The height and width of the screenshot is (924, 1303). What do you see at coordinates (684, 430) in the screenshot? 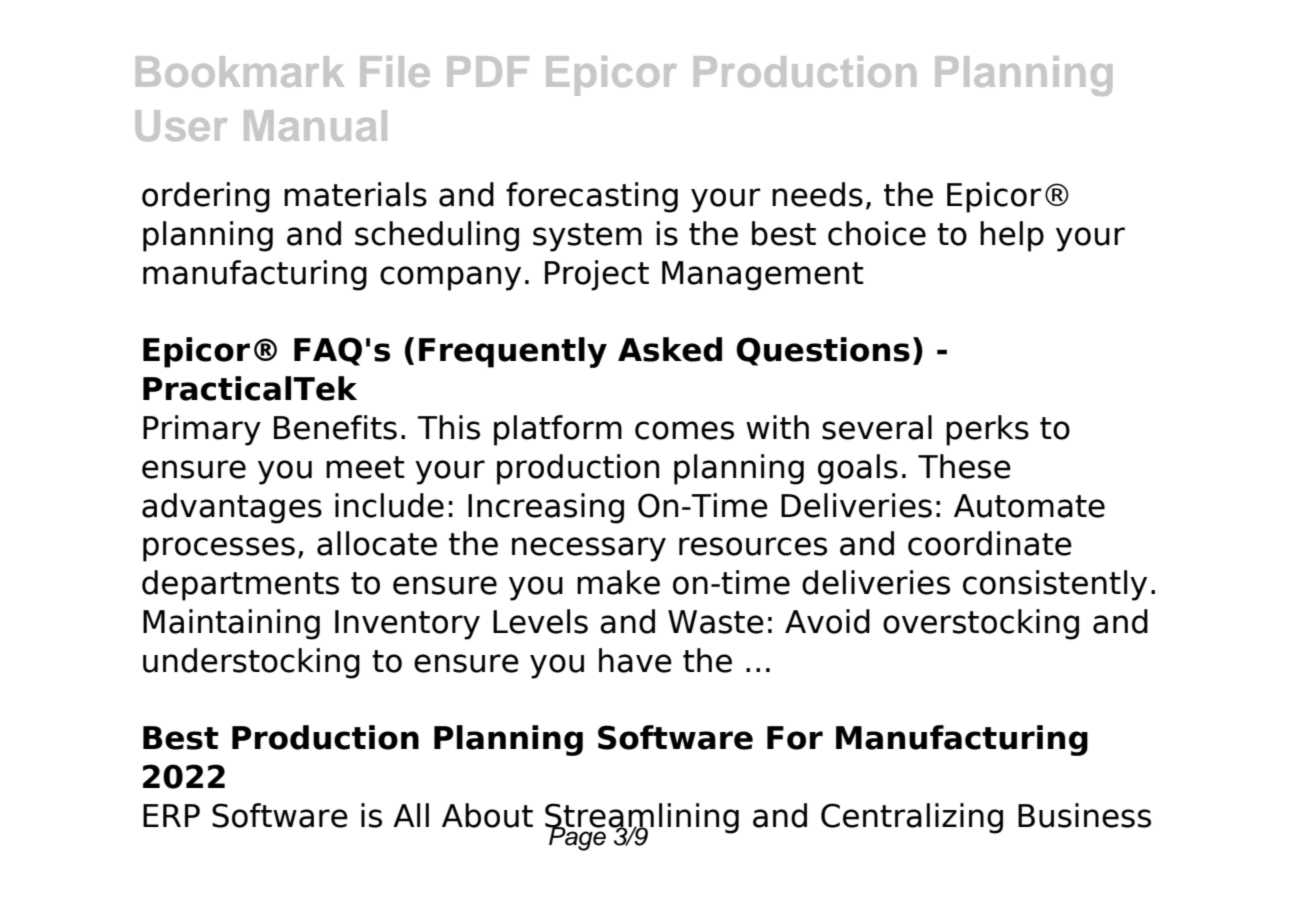
I see `comes` at bounding box center [684, 430].
